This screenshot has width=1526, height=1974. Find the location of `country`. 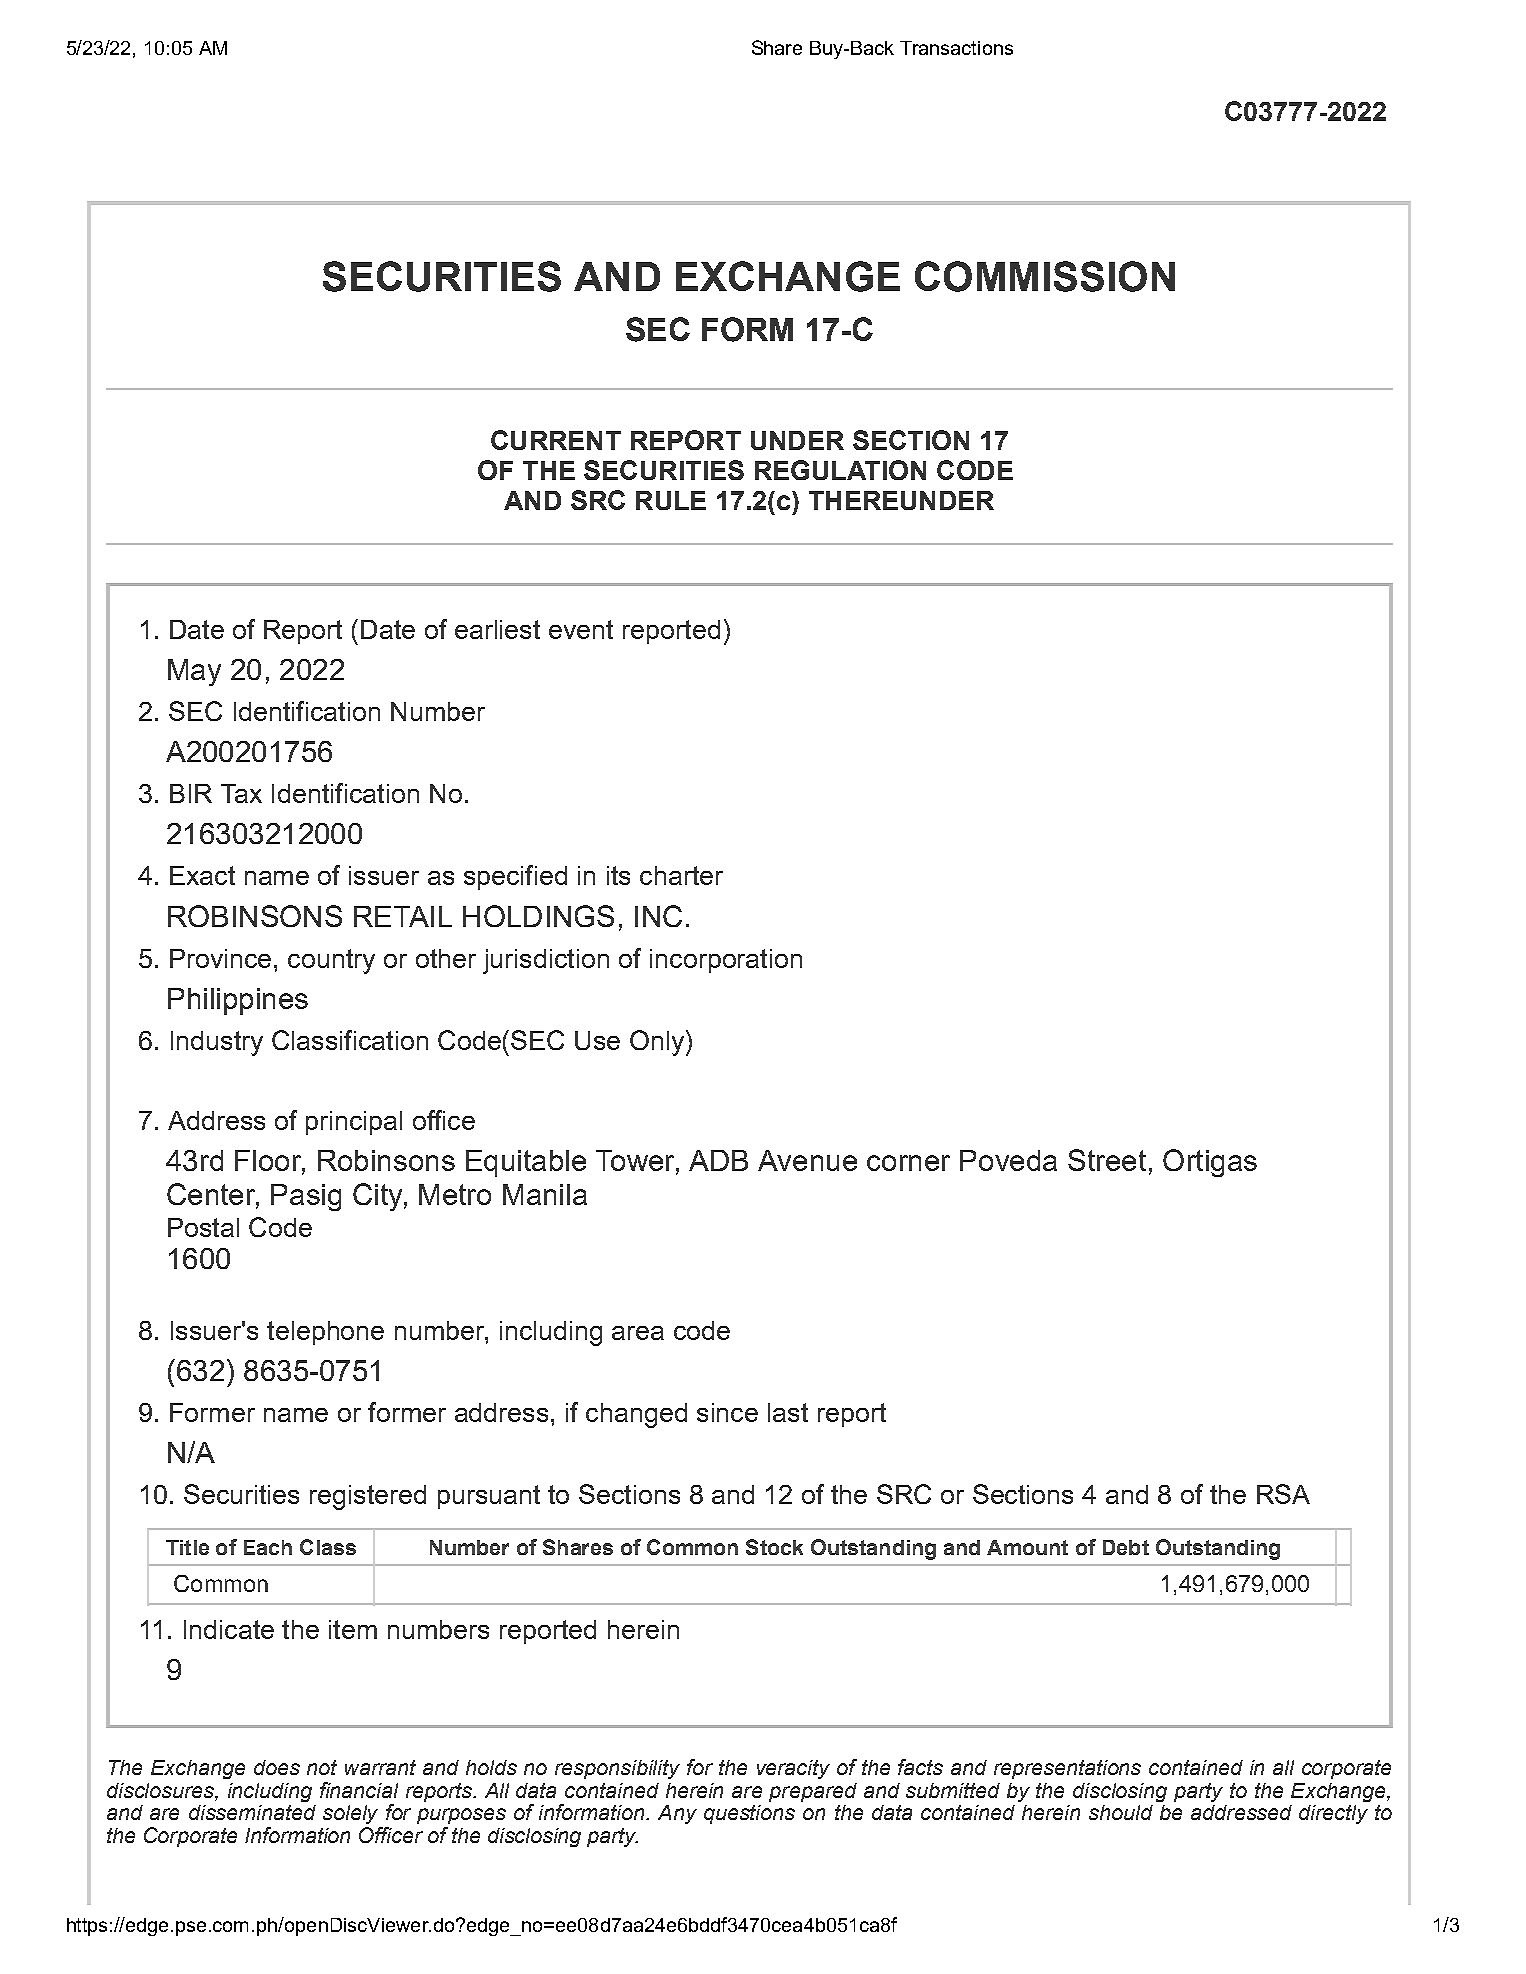

country is located at coordinates (331, 961).
